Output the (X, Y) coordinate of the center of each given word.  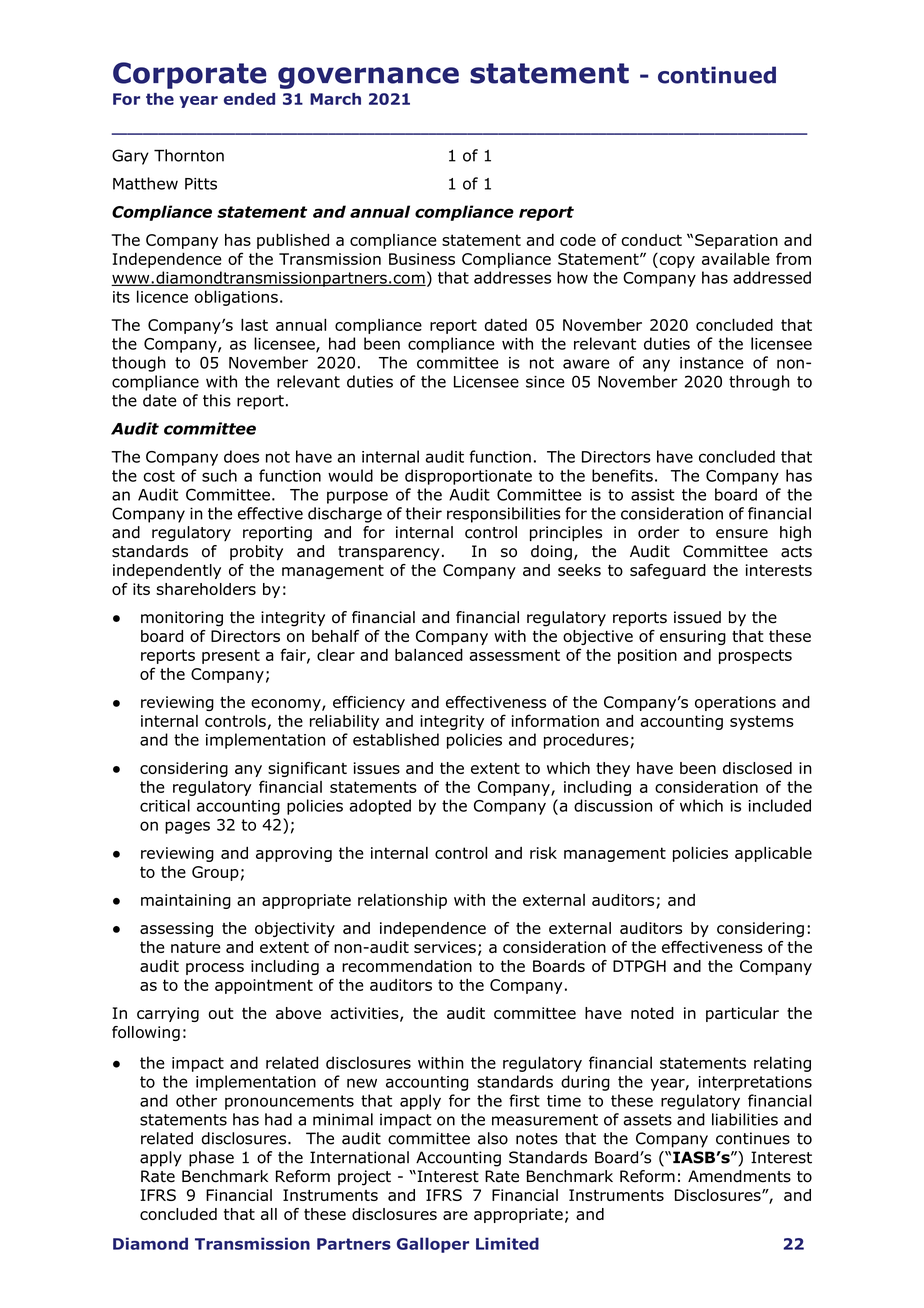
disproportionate (468, 477)
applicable (773, 854)
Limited (507, 1243)
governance (368, 78)
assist (653, 495)
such (219, 475)
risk (543, 853)
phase (211, 1159)
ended (249, 99)
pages (187, 827)
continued (717, 75)
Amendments (739, 1176)
